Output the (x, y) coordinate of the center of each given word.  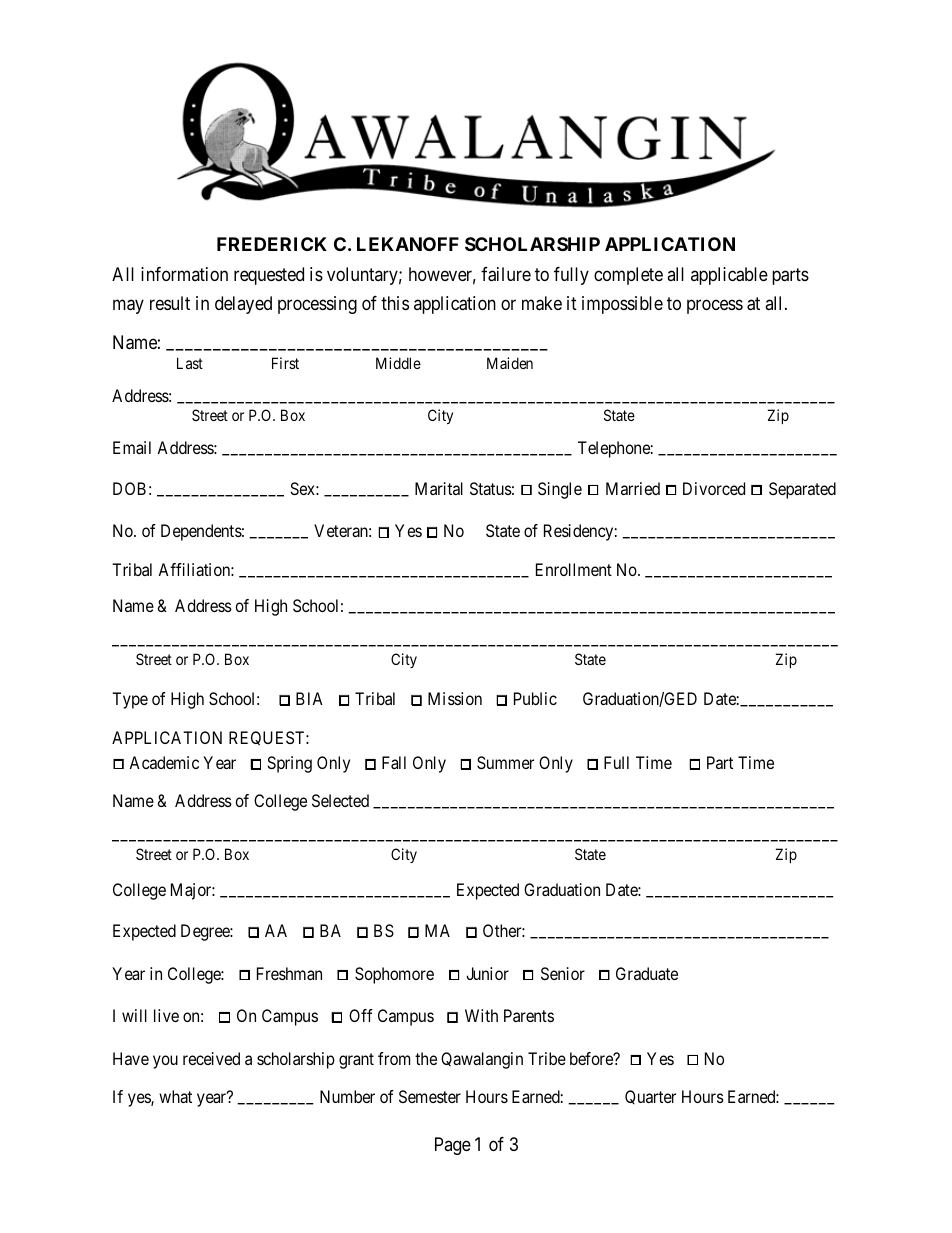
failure (506, 274)
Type (130, 700)
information (184, 274)
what (175, 1096)
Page (453, 1146)
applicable (729, 276)
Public (535, 698)
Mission (455, 698)
